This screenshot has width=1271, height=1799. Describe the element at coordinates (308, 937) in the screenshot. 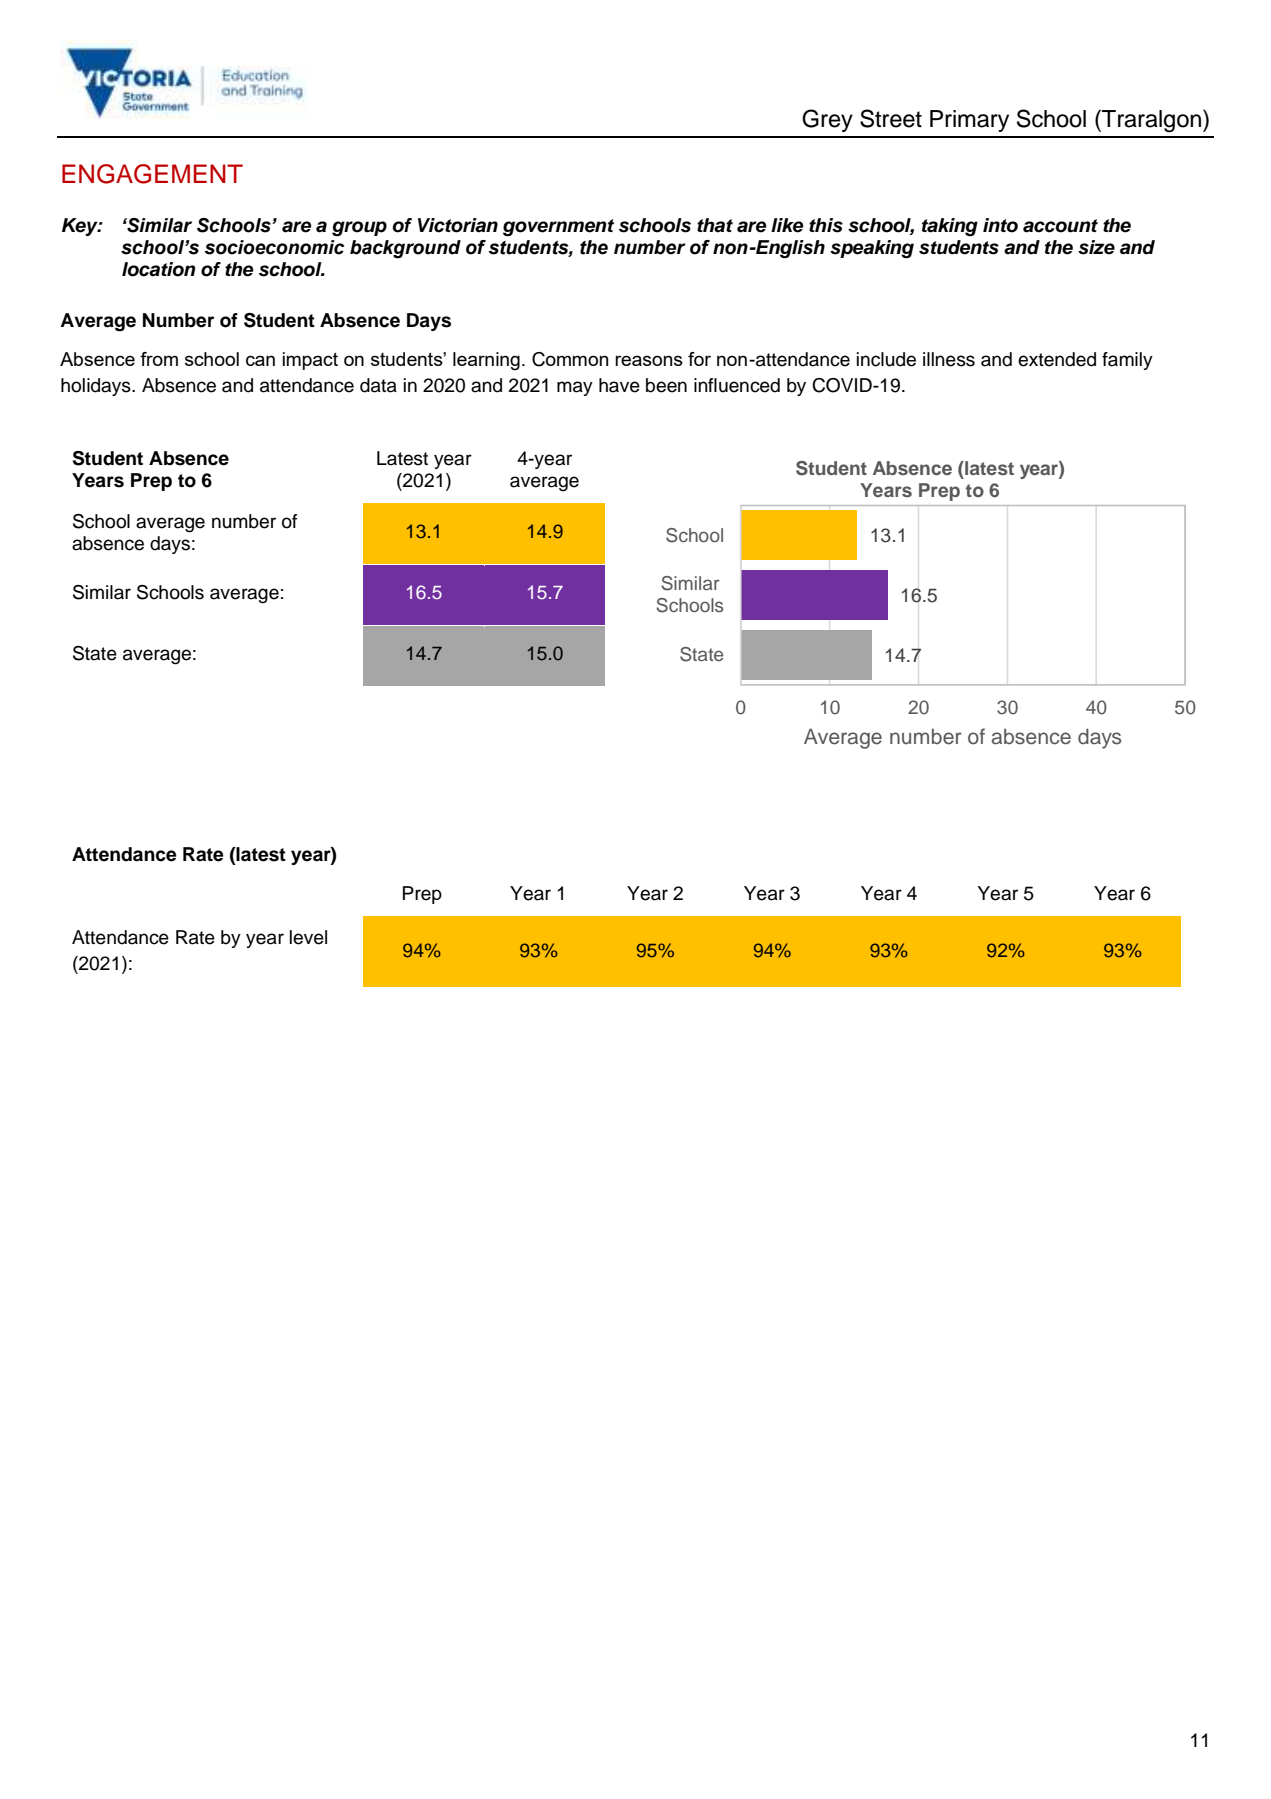

I see `level` at that location.
